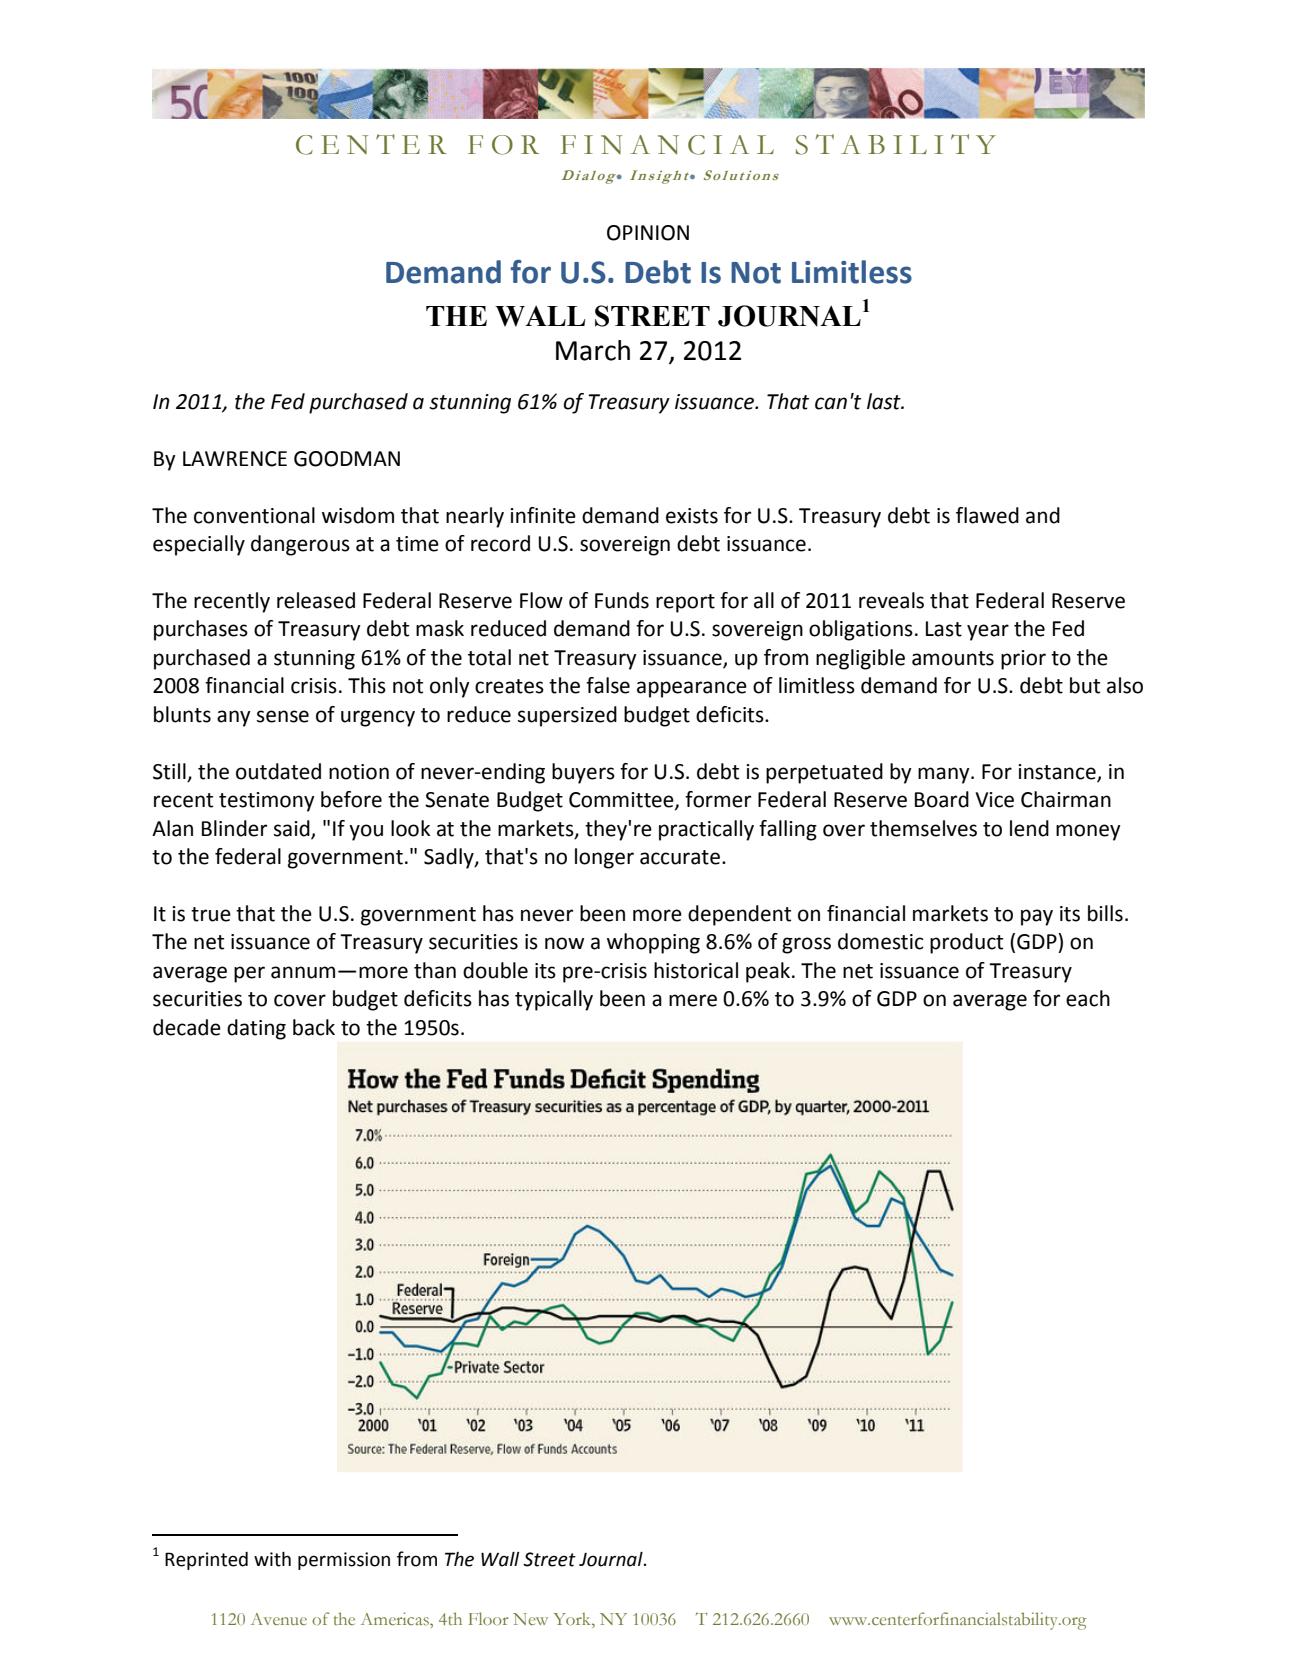  I want to click on Funds, so click(622, 600).
